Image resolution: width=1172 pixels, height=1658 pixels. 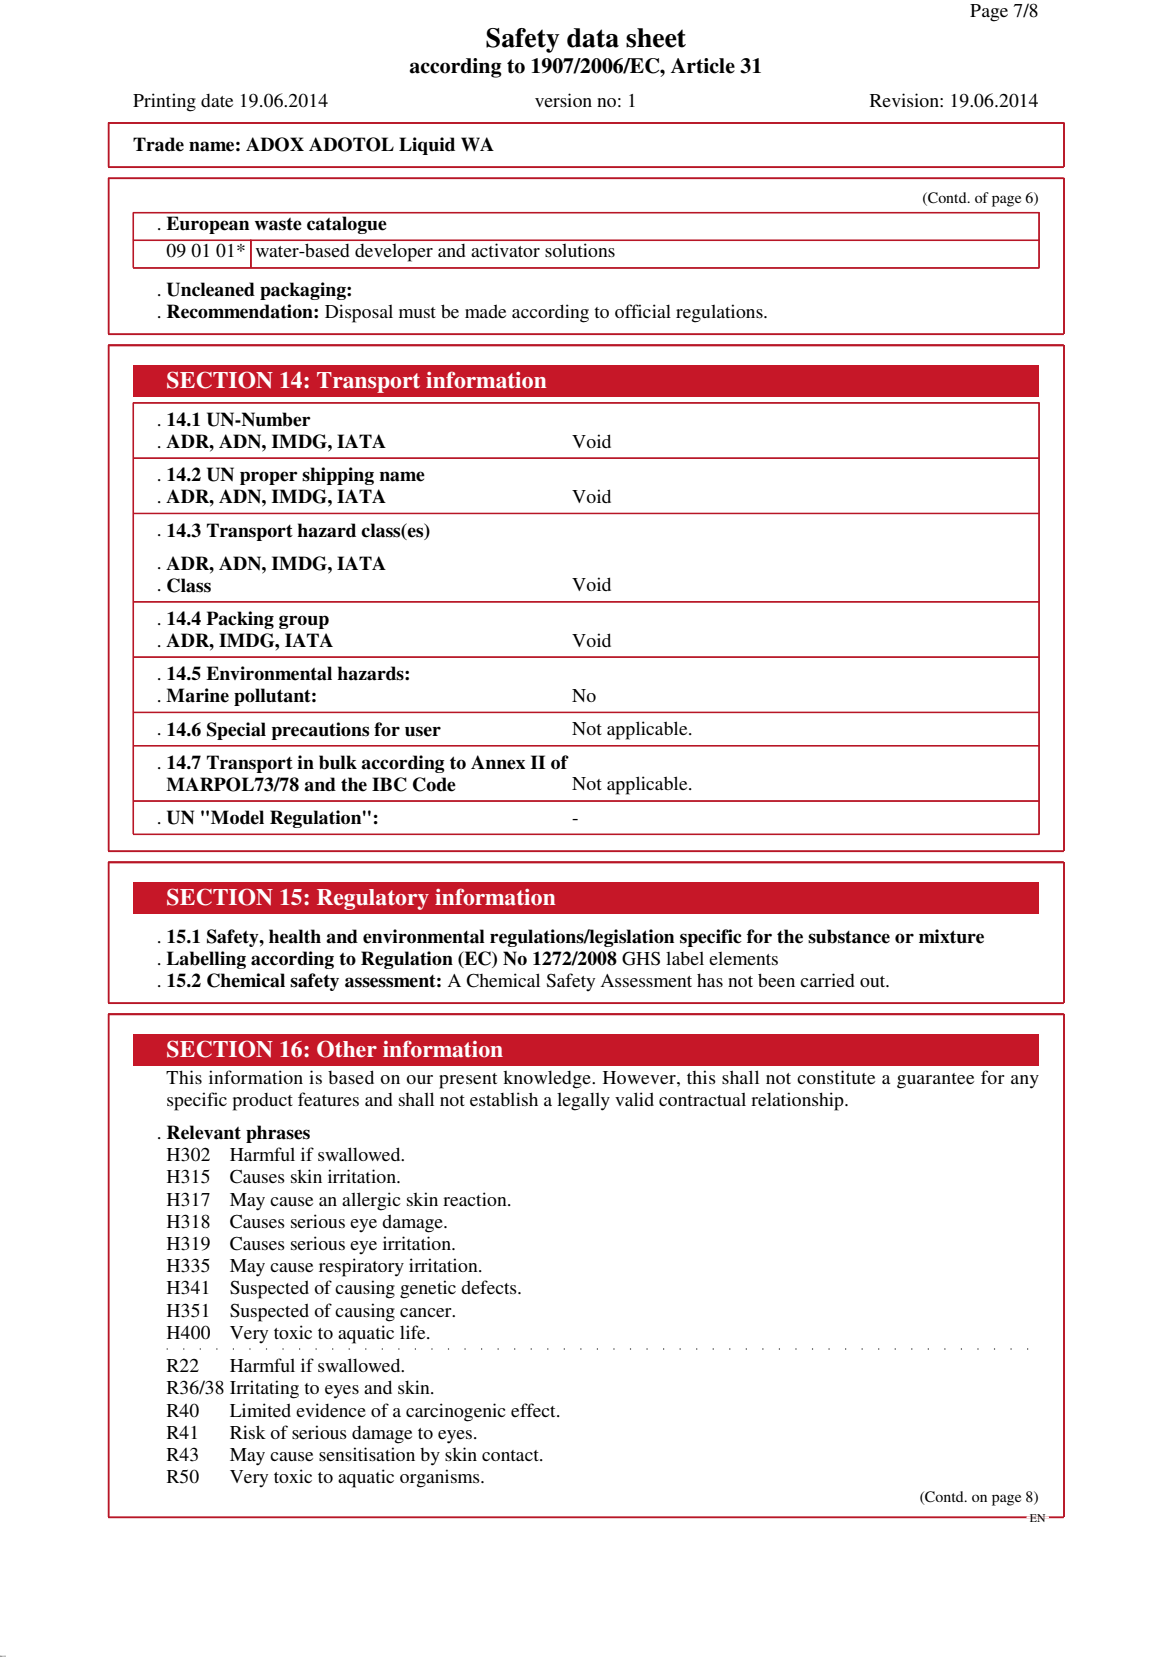 What do you see at coordinates (498, 762) in the page?
I see `Annex` at bounding box center [498, 762].
